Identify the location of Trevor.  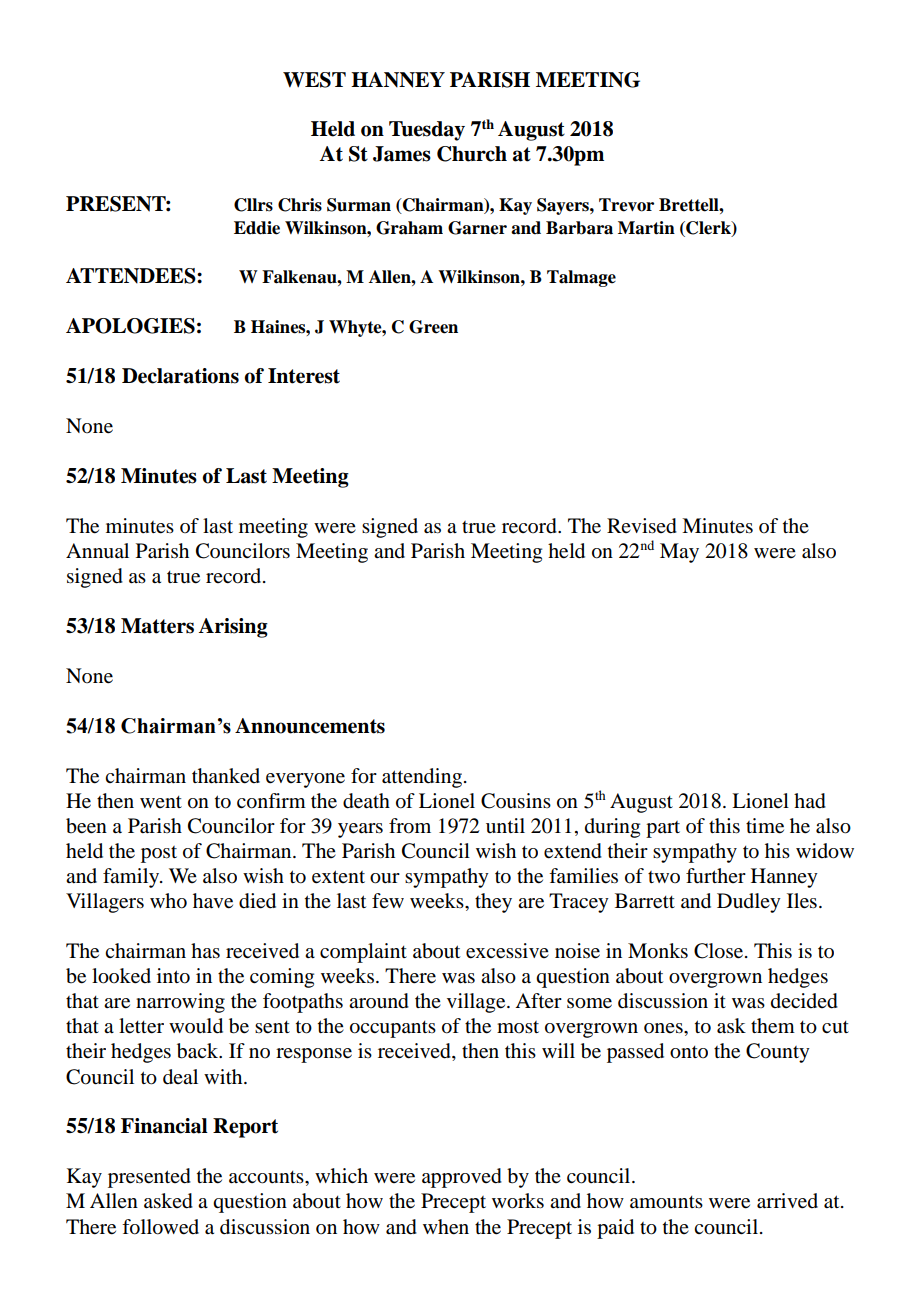
(626, 205).
